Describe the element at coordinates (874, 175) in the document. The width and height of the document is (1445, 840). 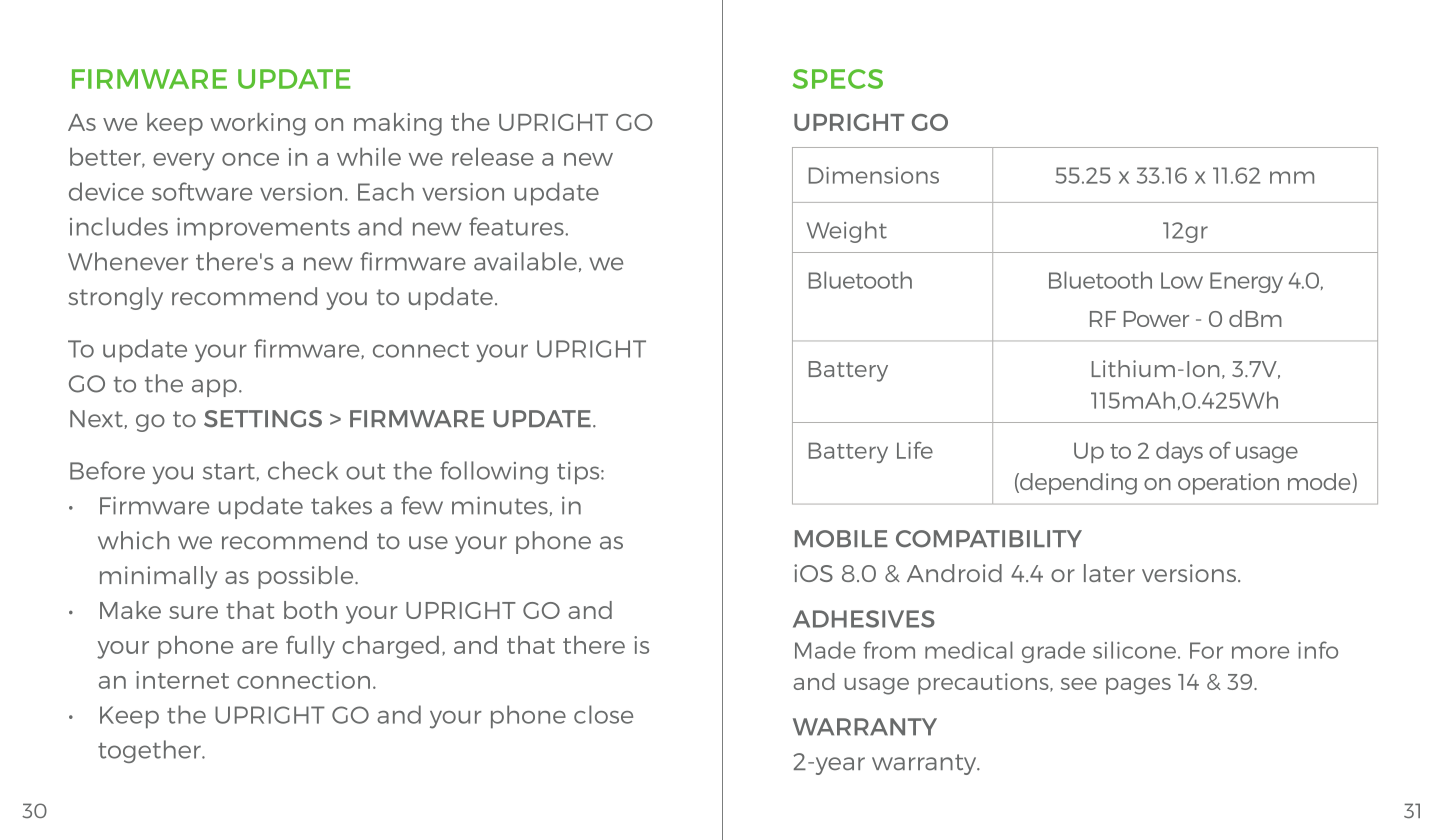
I see `Dimensions` at that location.
